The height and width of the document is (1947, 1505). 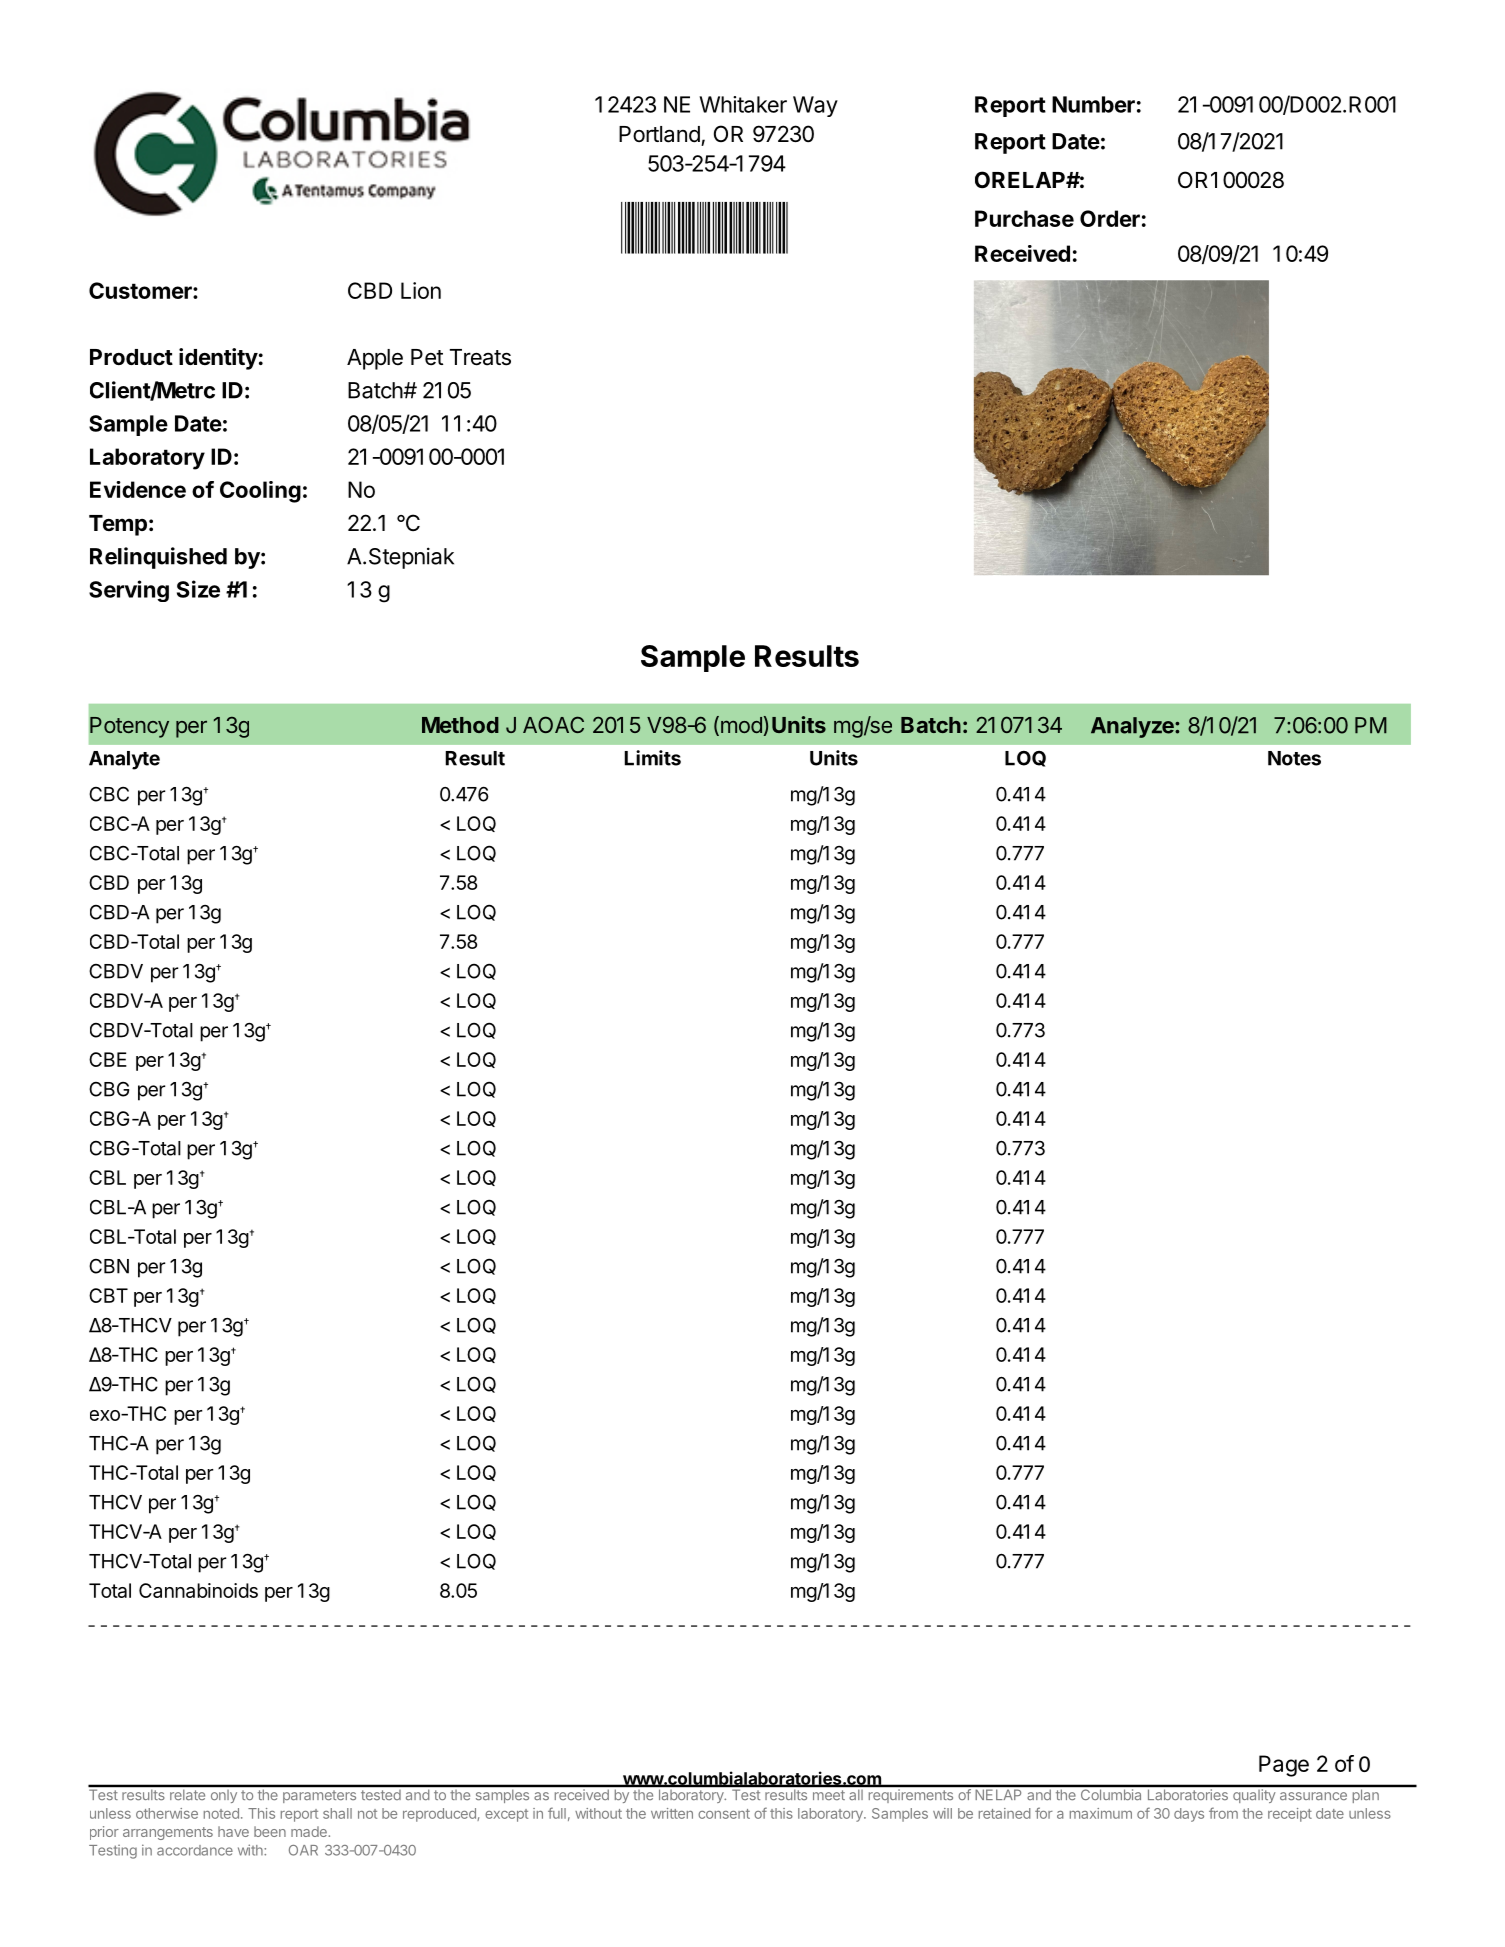 What do you see at coordinates (1294, 758) in the document?
I see `Notes` at bounding box center [1294, 758].
